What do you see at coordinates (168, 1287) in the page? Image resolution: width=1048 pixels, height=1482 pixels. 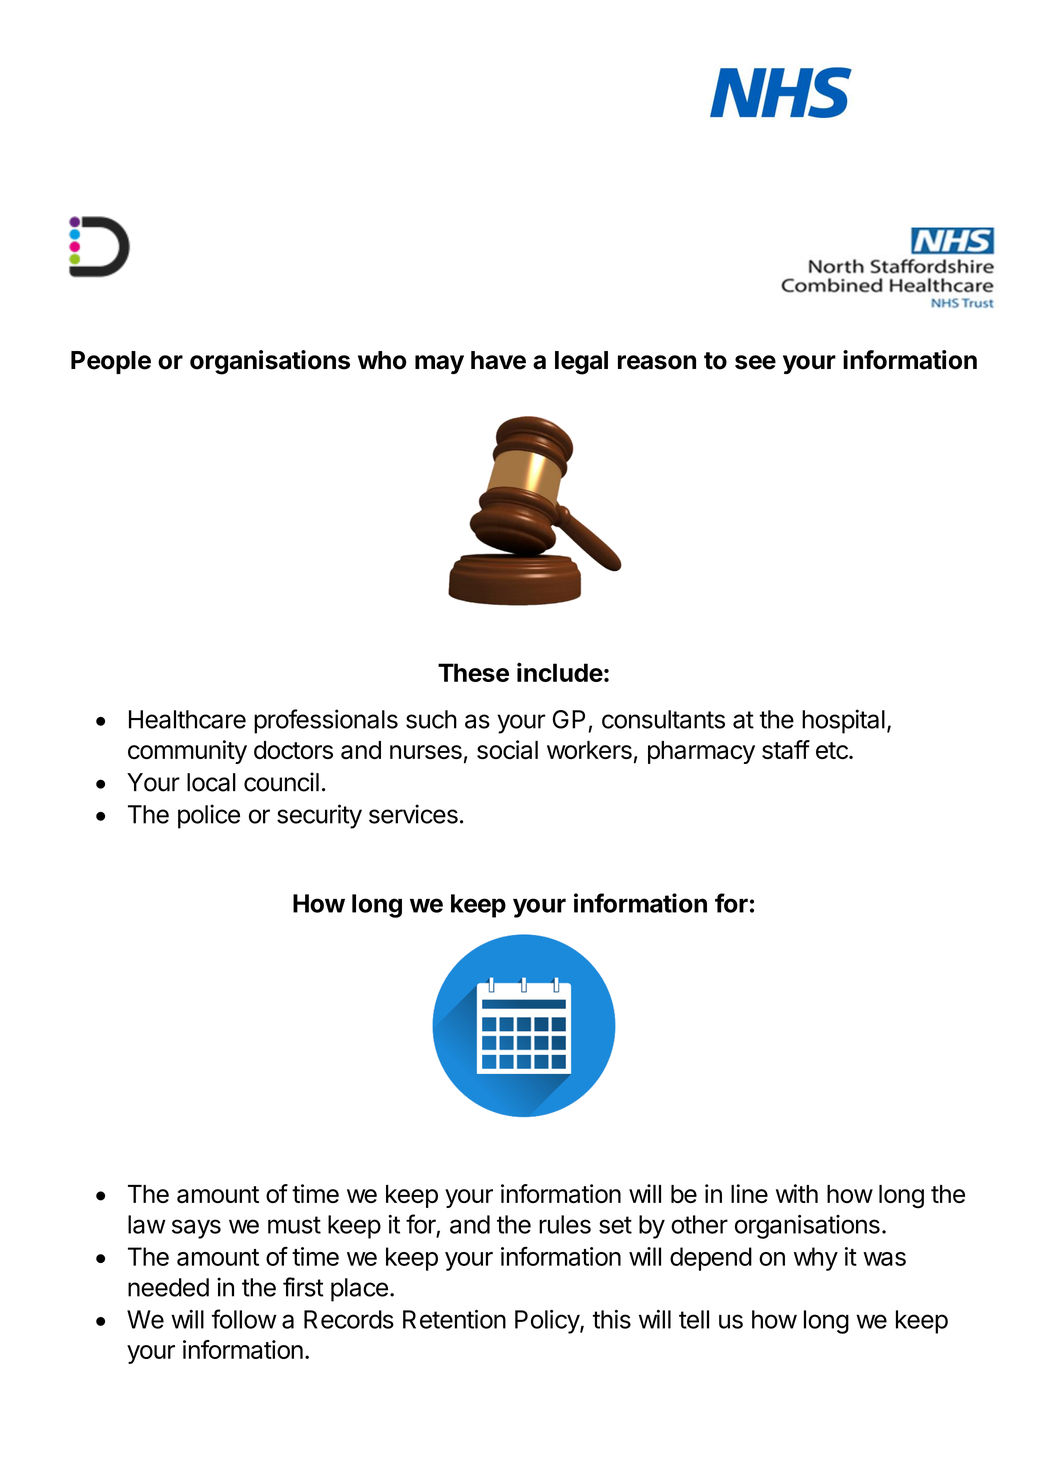 I see `needed` at bounding box center [168, 1287].
